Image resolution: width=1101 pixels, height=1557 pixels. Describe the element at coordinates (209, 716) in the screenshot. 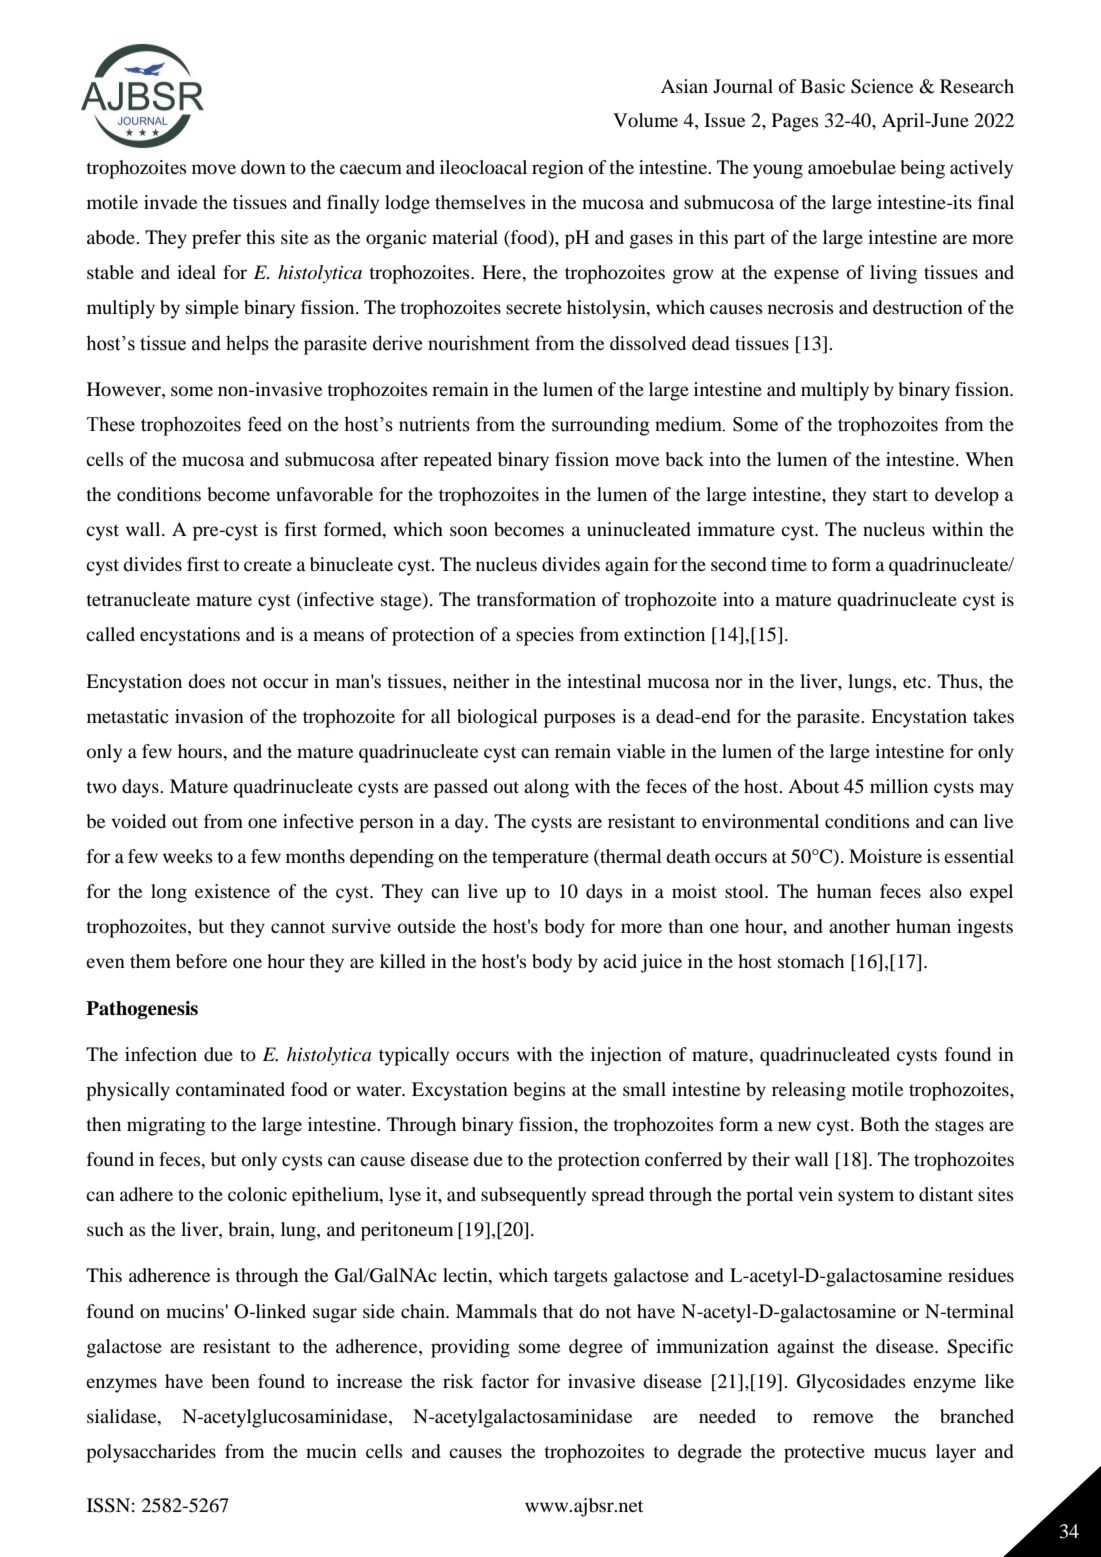

I see `invasion` at that location.
